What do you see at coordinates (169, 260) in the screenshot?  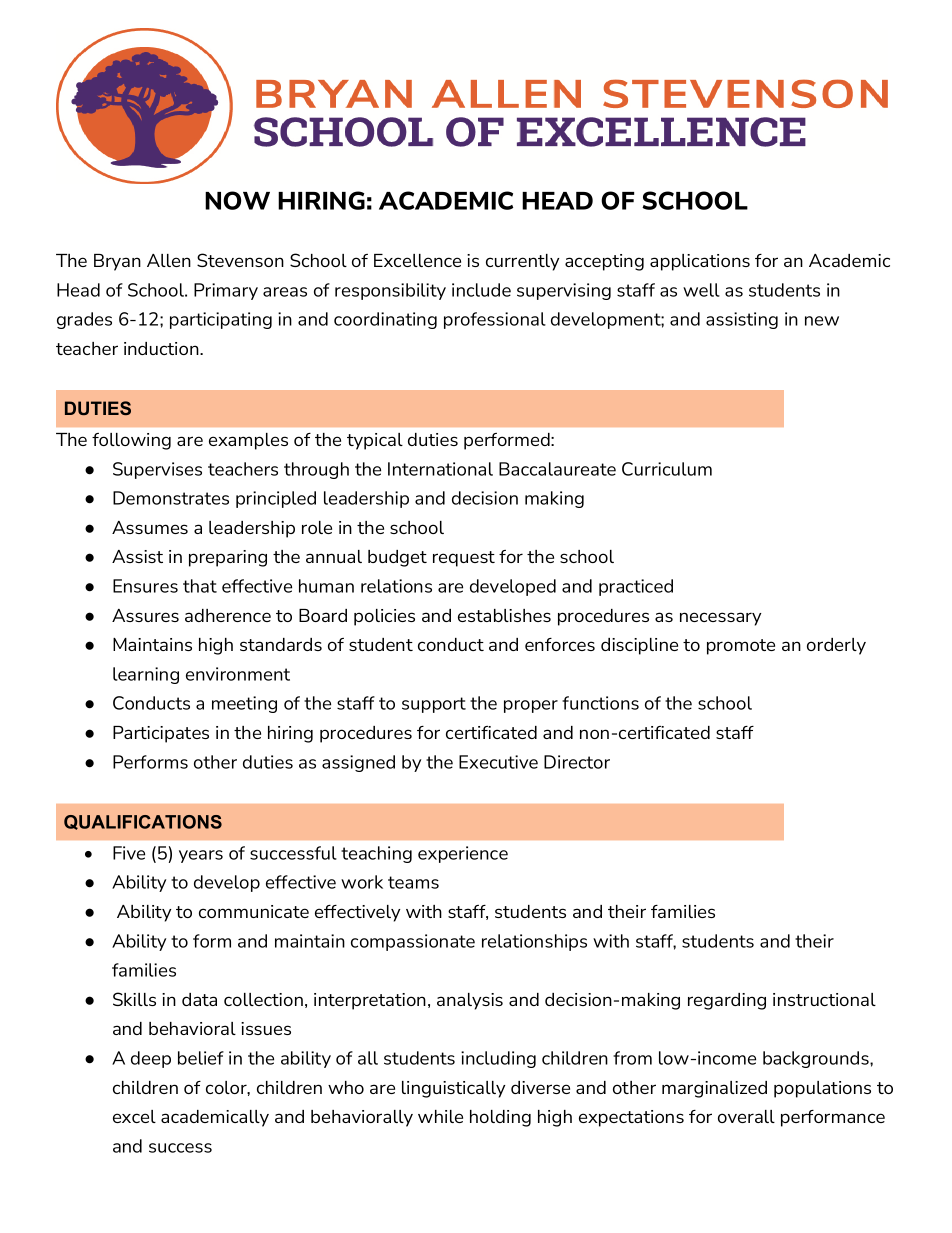 I see `Allen` at bounding box center [169, 260].
